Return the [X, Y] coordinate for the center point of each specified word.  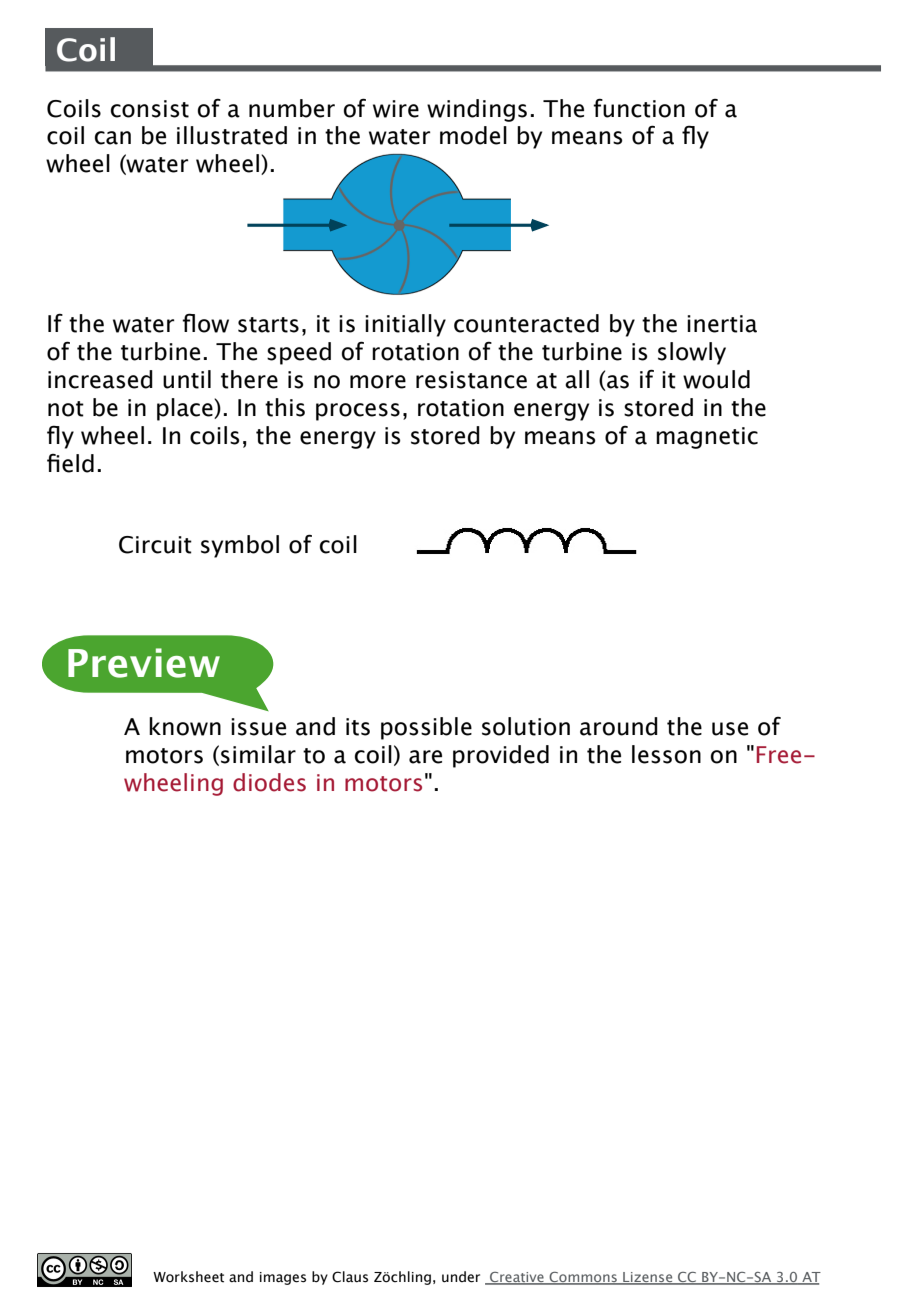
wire [396, 109]
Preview [144, 663]
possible [426, 728]
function [639, 108]
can [113, 138]
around [619, 726]
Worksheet [188, 1277]
